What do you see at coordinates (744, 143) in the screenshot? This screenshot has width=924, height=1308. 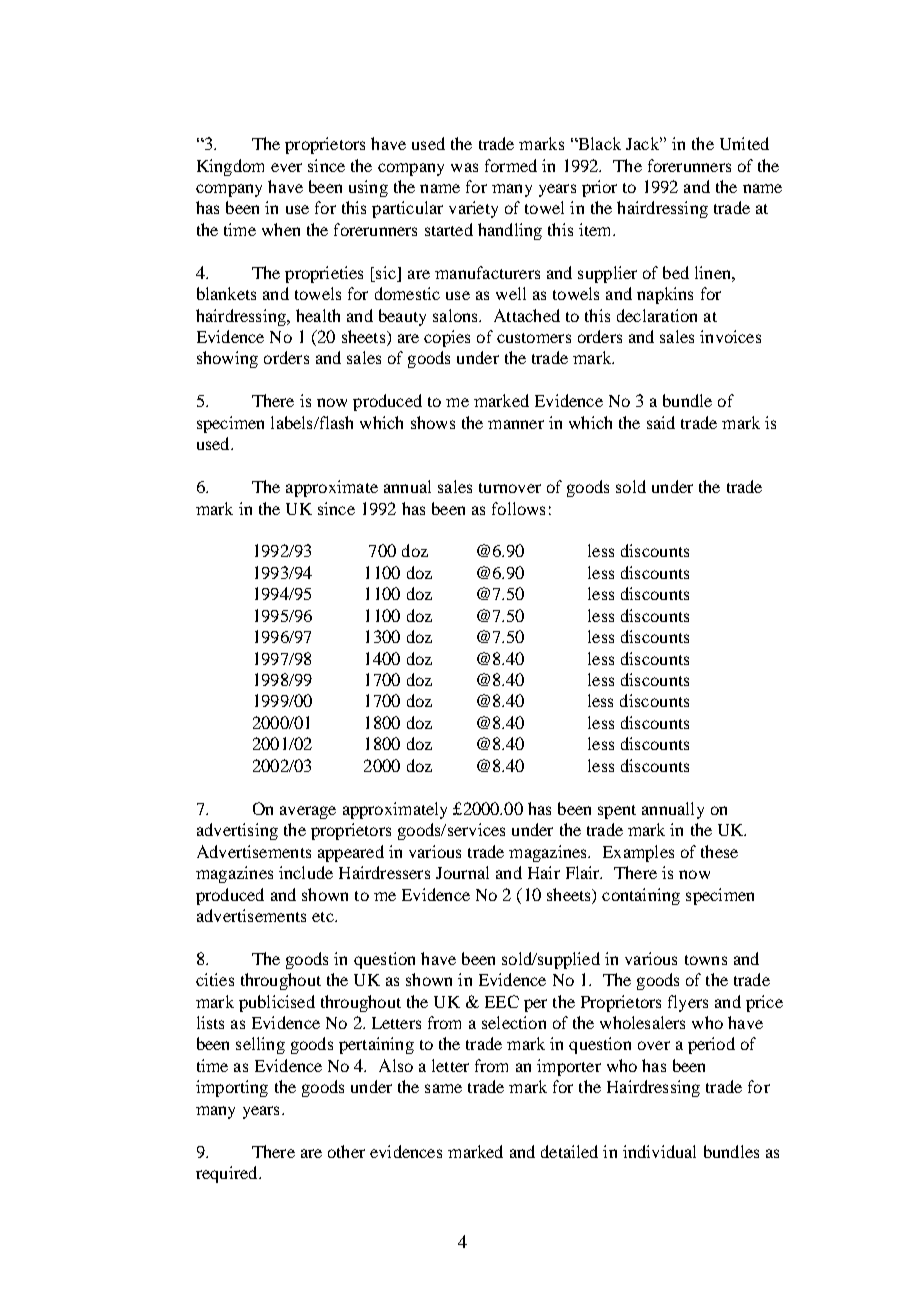 I see `United` at bounding box center [744, 143].
